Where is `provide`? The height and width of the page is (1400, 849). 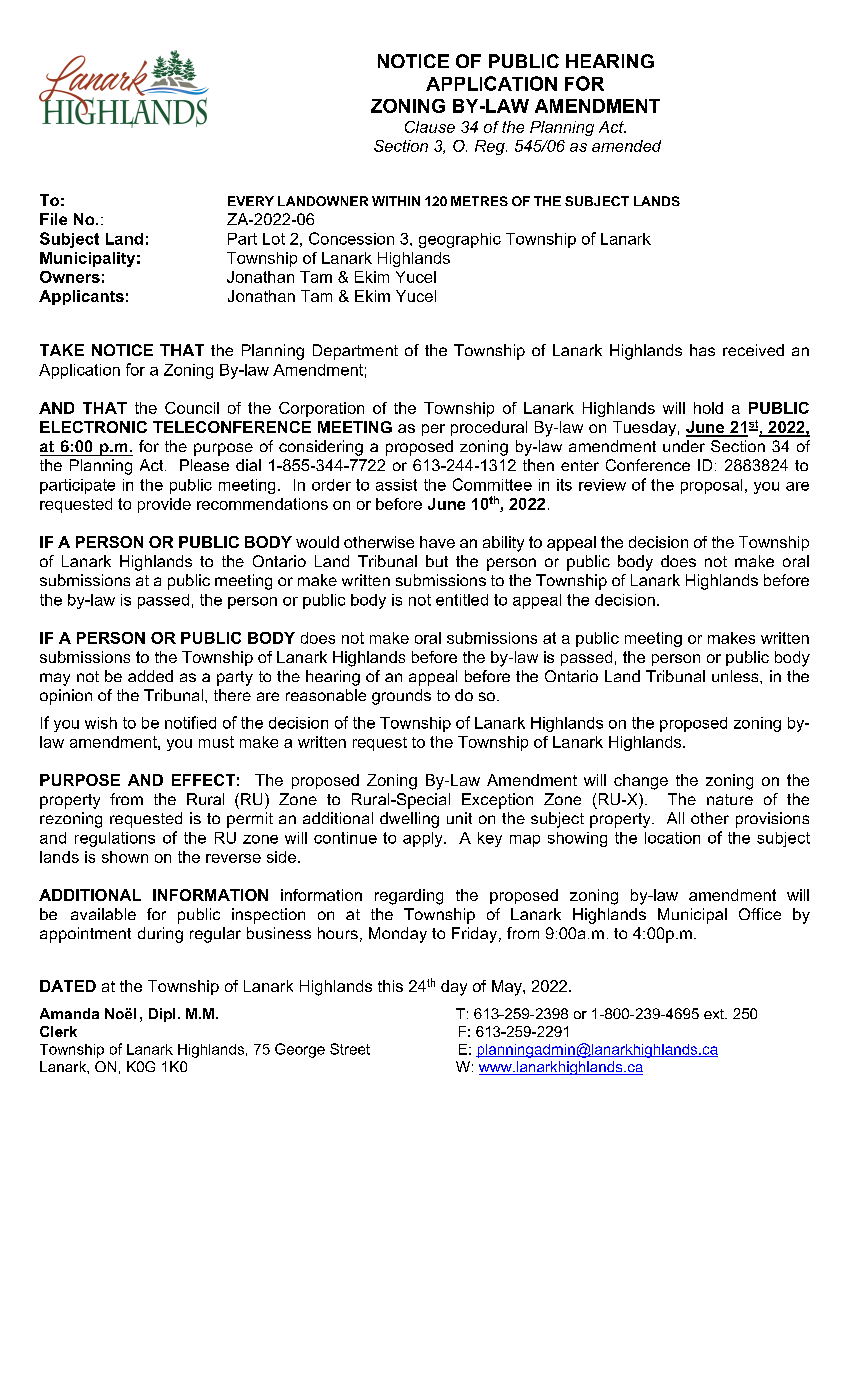 provide is located at coordinates (164, 505).
